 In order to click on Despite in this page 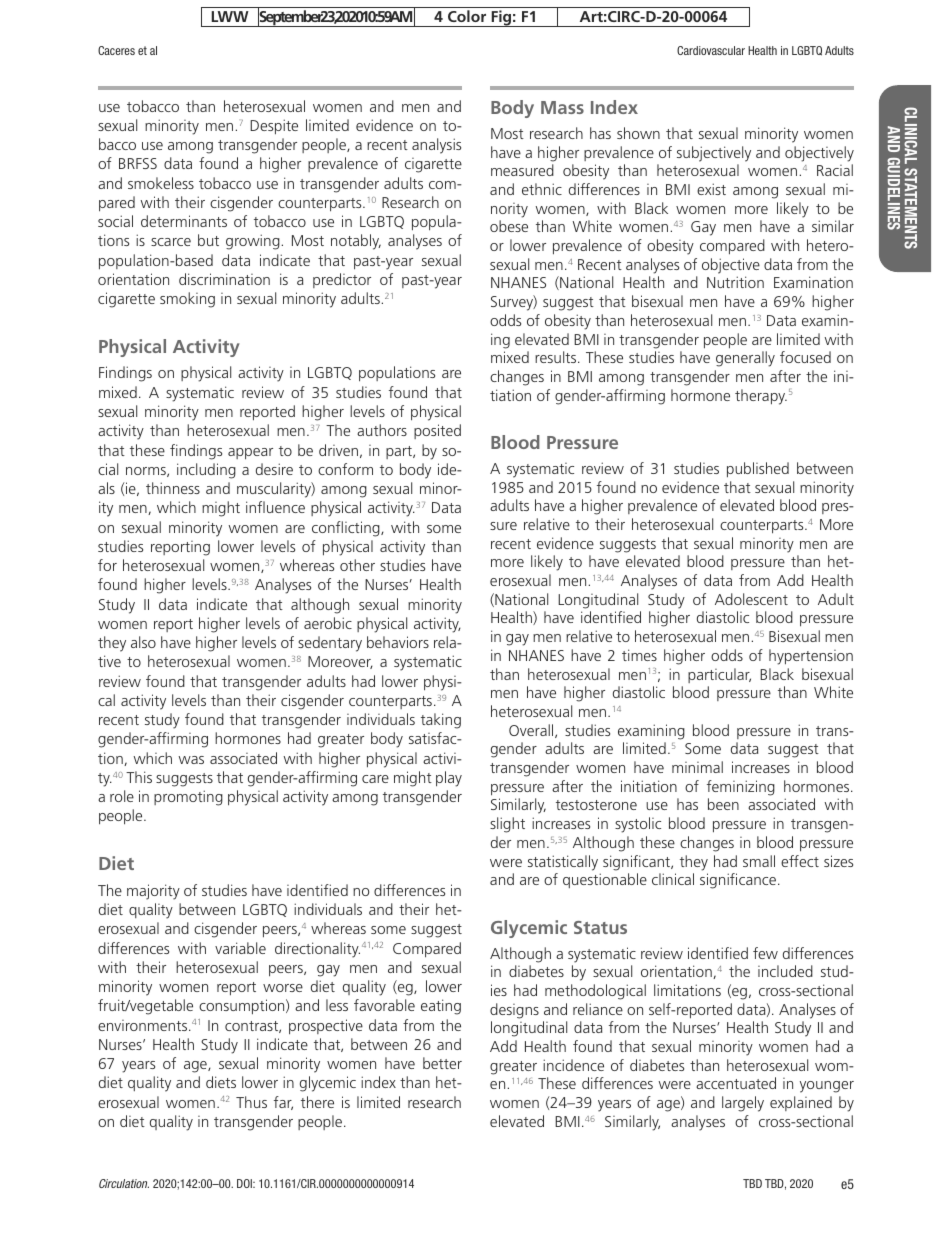, I will do `click(274, 127)`.
